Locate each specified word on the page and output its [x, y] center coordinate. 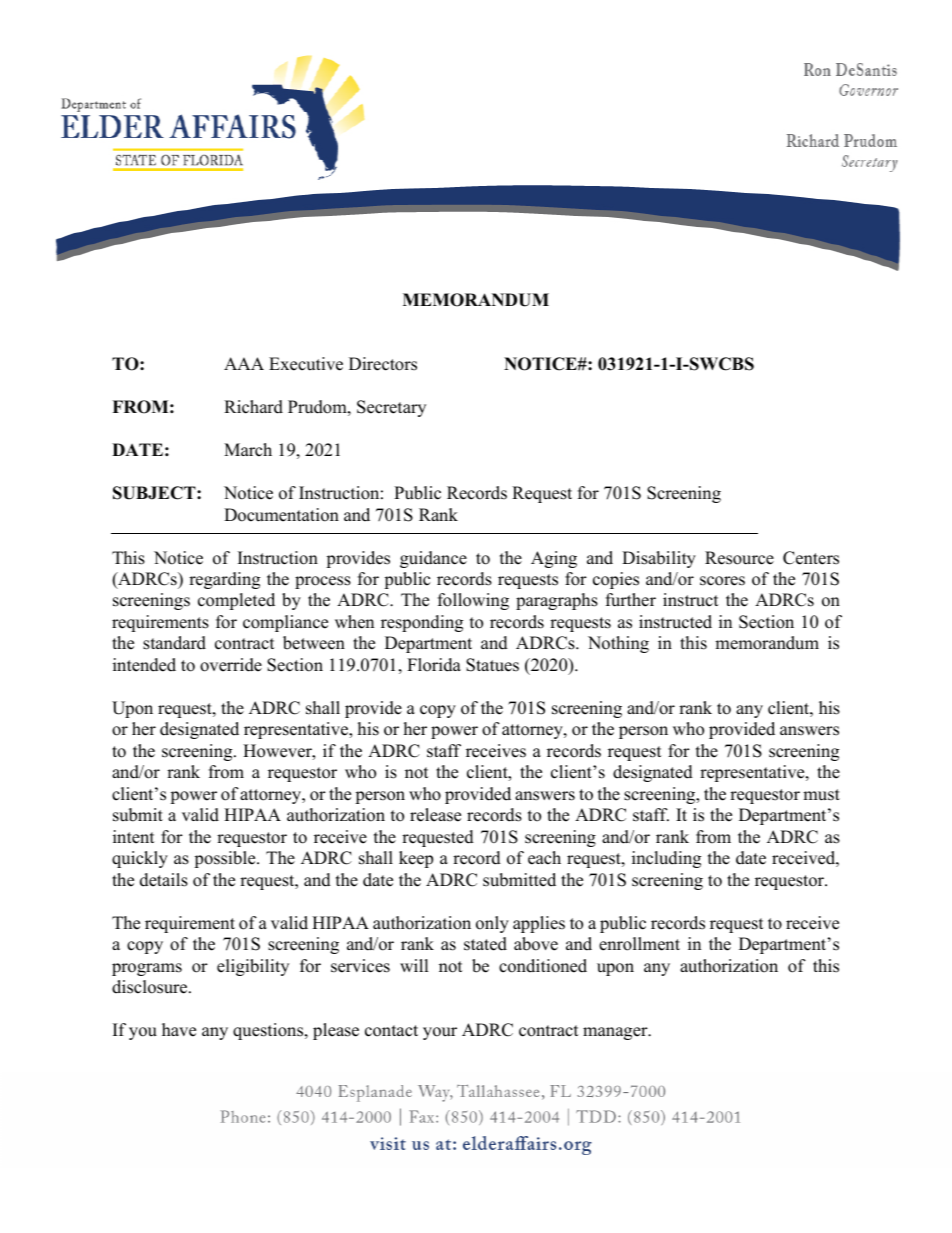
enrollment [639, 944]
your [440, 1033]
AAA [244, 363]
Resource [739, 558]
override [231, 665]
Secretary [391, 408]
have [179, 1030]
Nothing [618, 644]
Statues [492, 665]
